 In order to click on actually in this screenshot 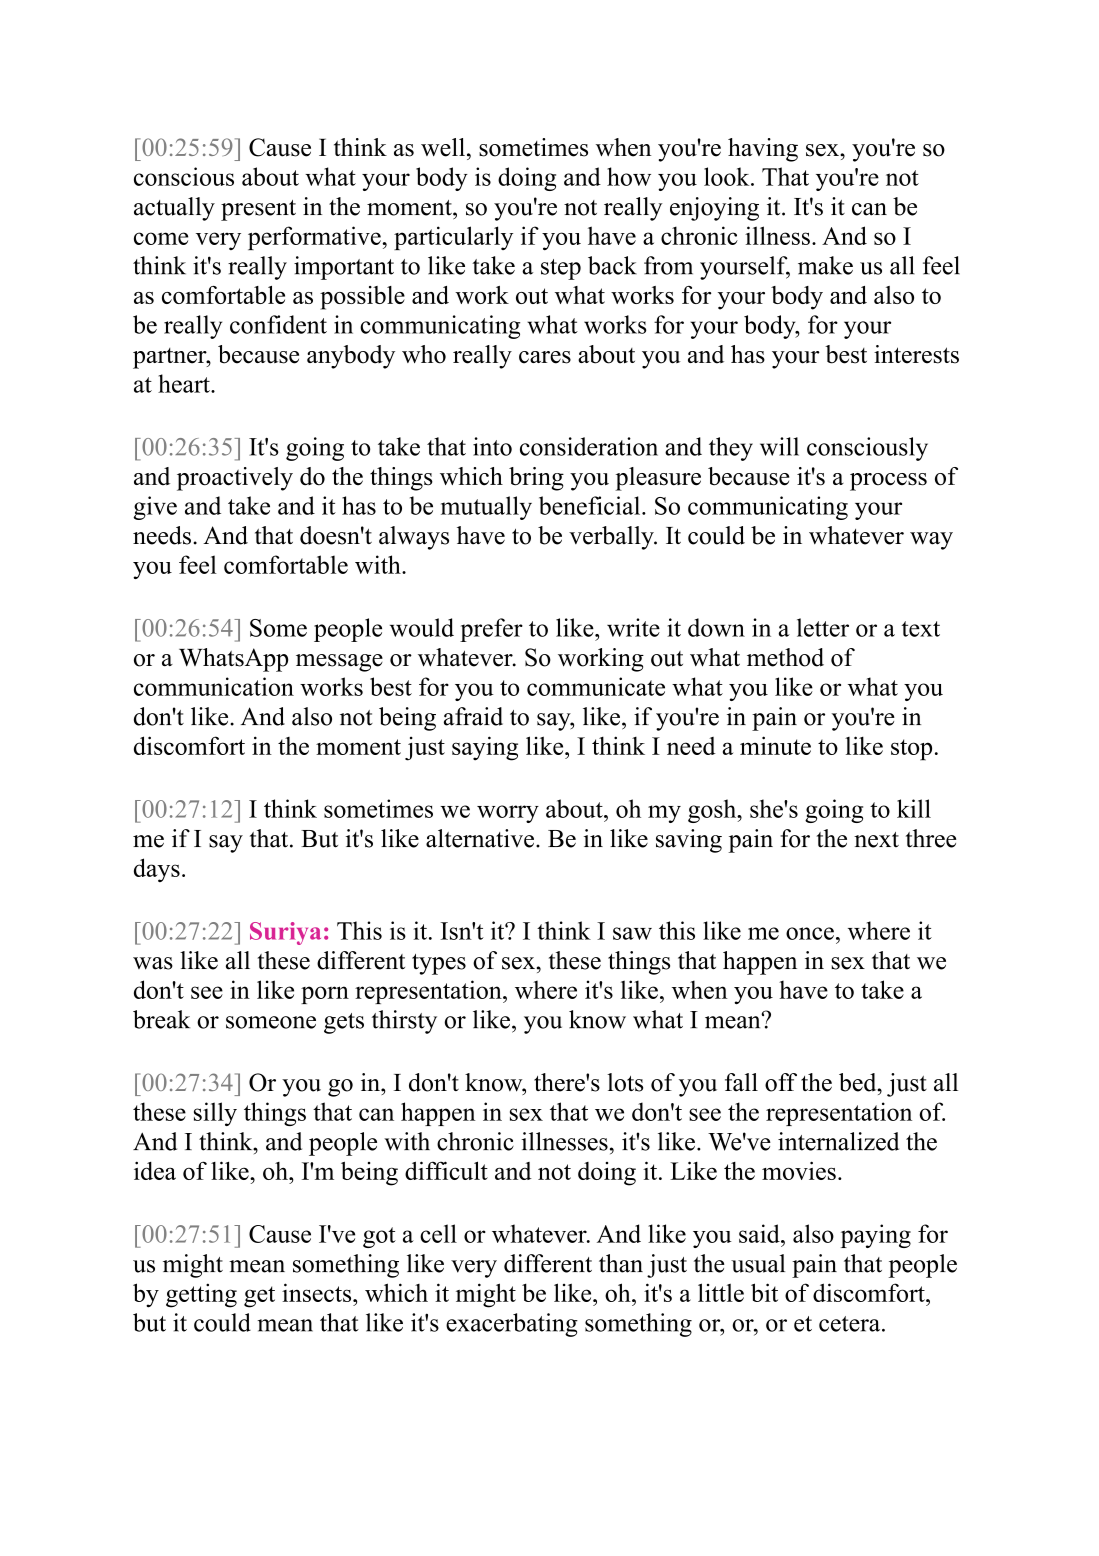, I will do `click(174, 209)`.
